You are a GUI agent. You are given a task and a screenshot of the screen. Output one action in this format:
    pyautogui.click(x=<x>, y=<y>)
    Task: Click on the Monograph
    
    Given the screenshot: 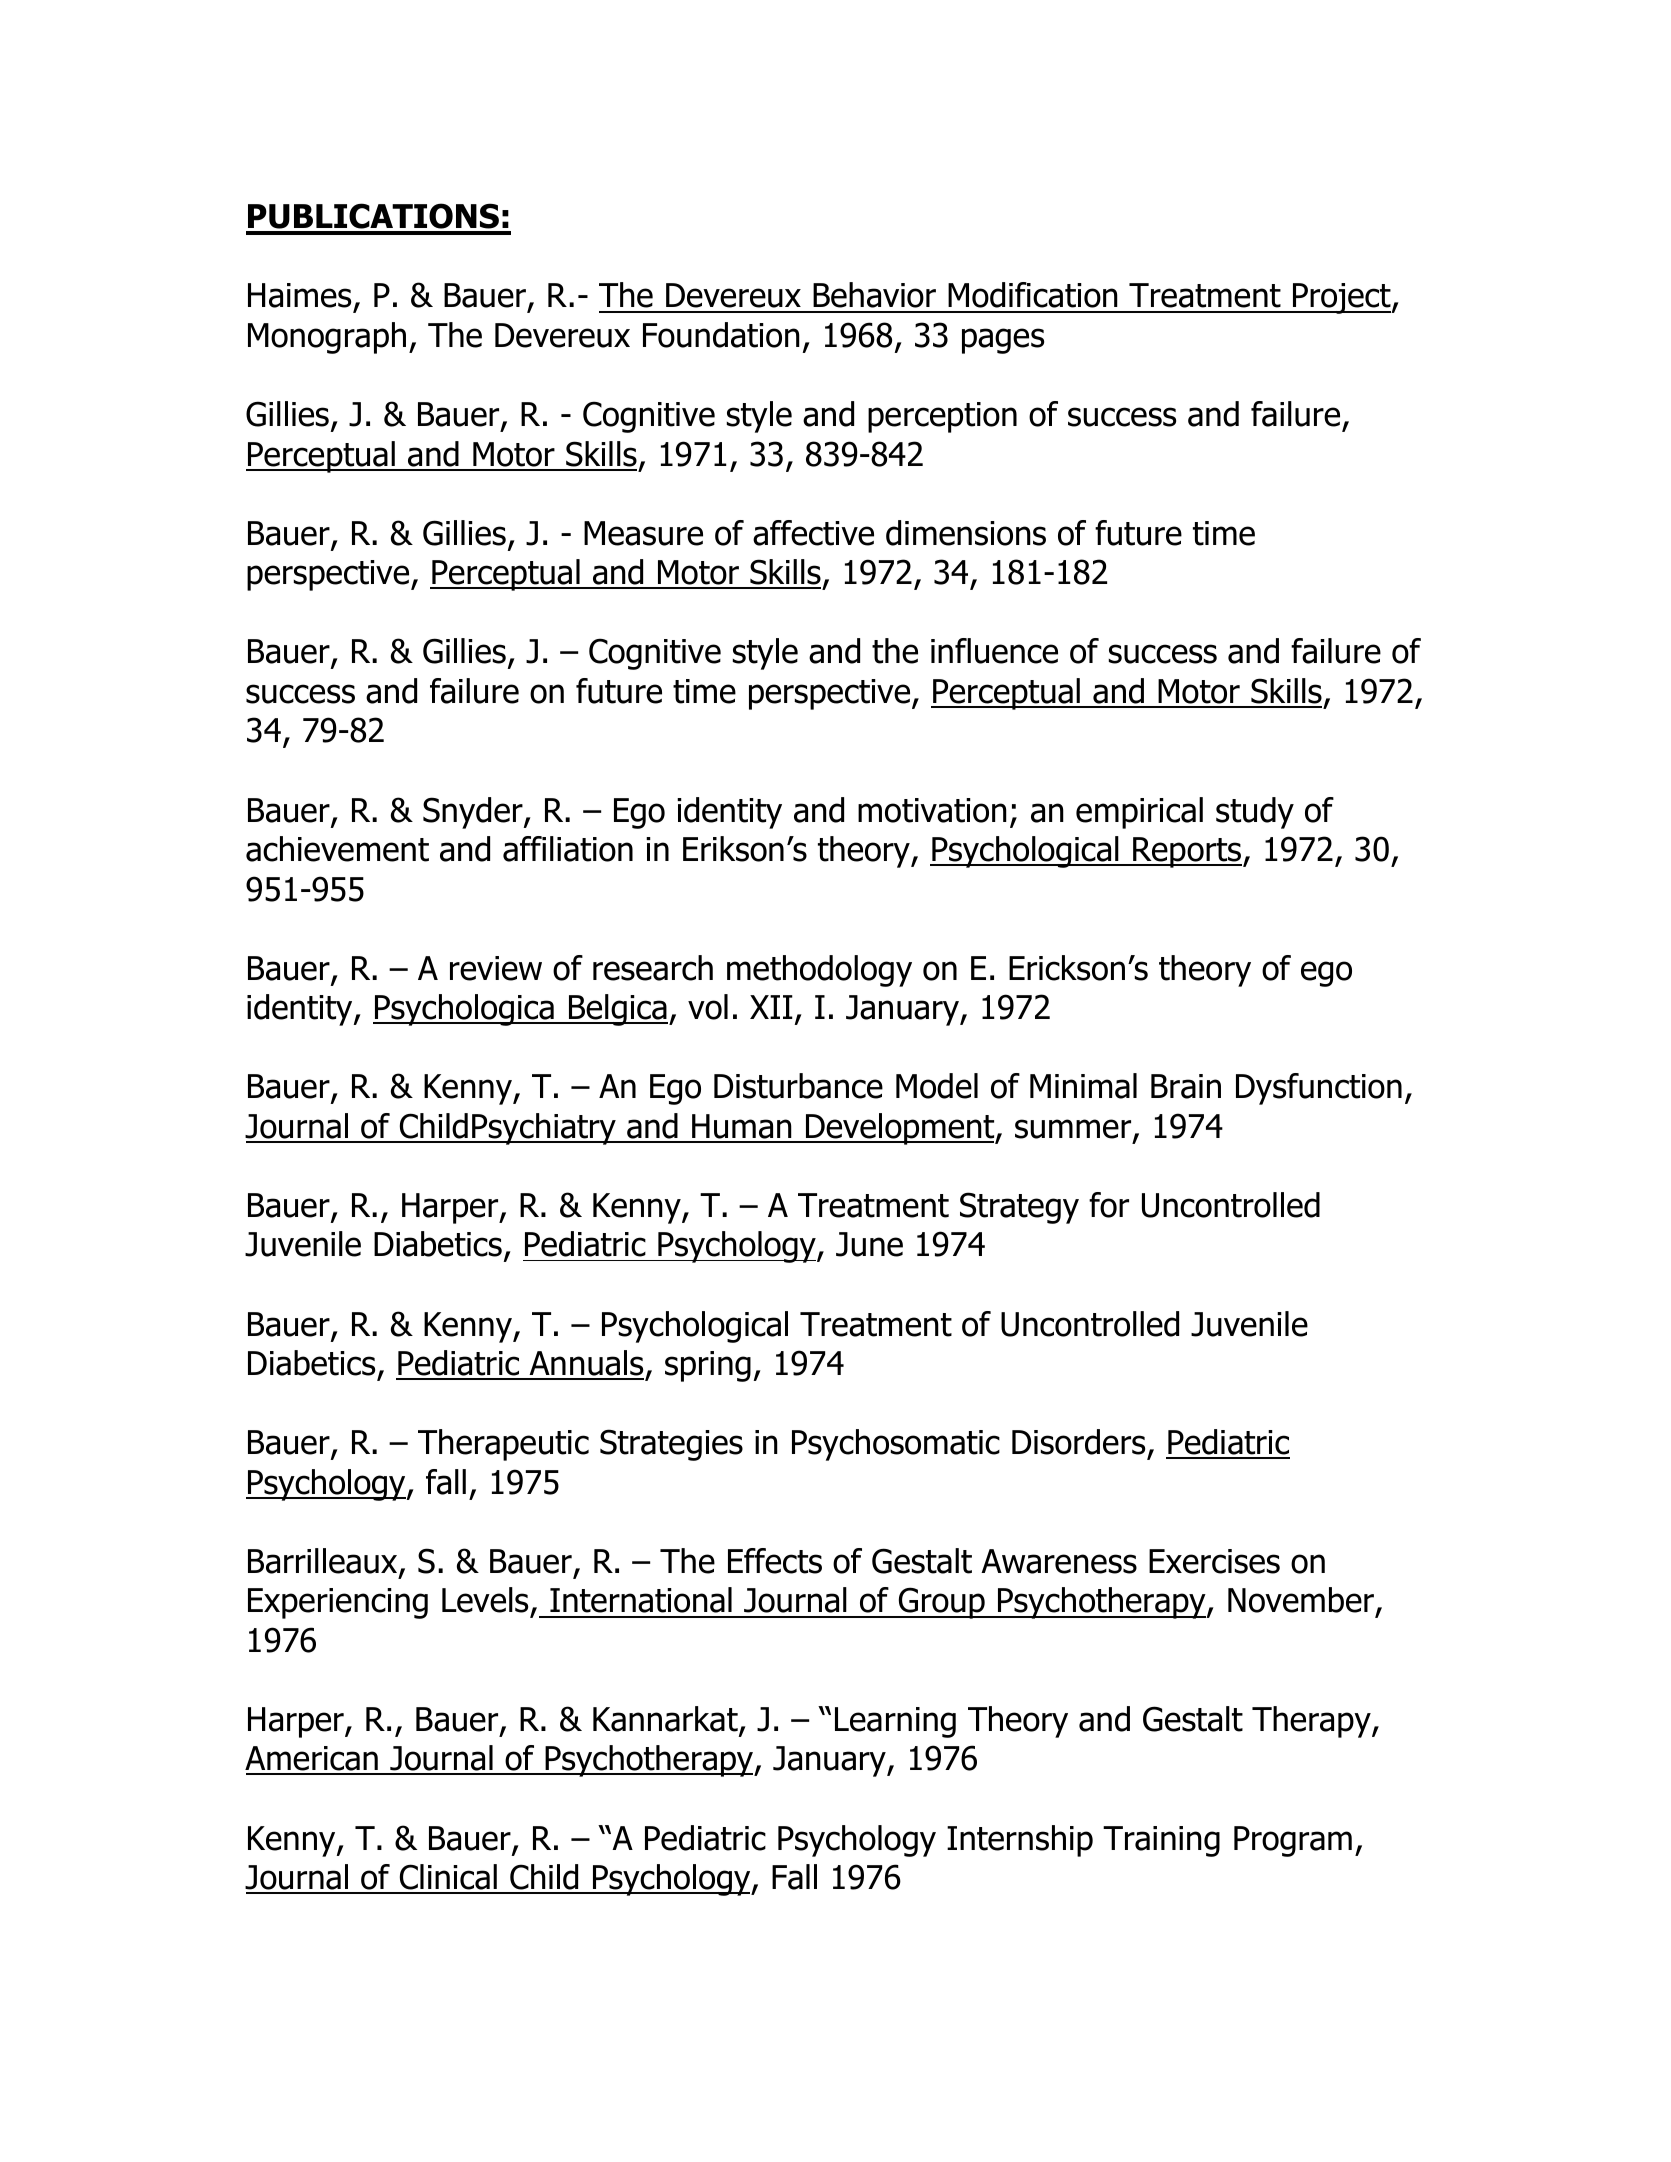 What is the action you would take?
    pyautogui.click(x=327, y=338)
